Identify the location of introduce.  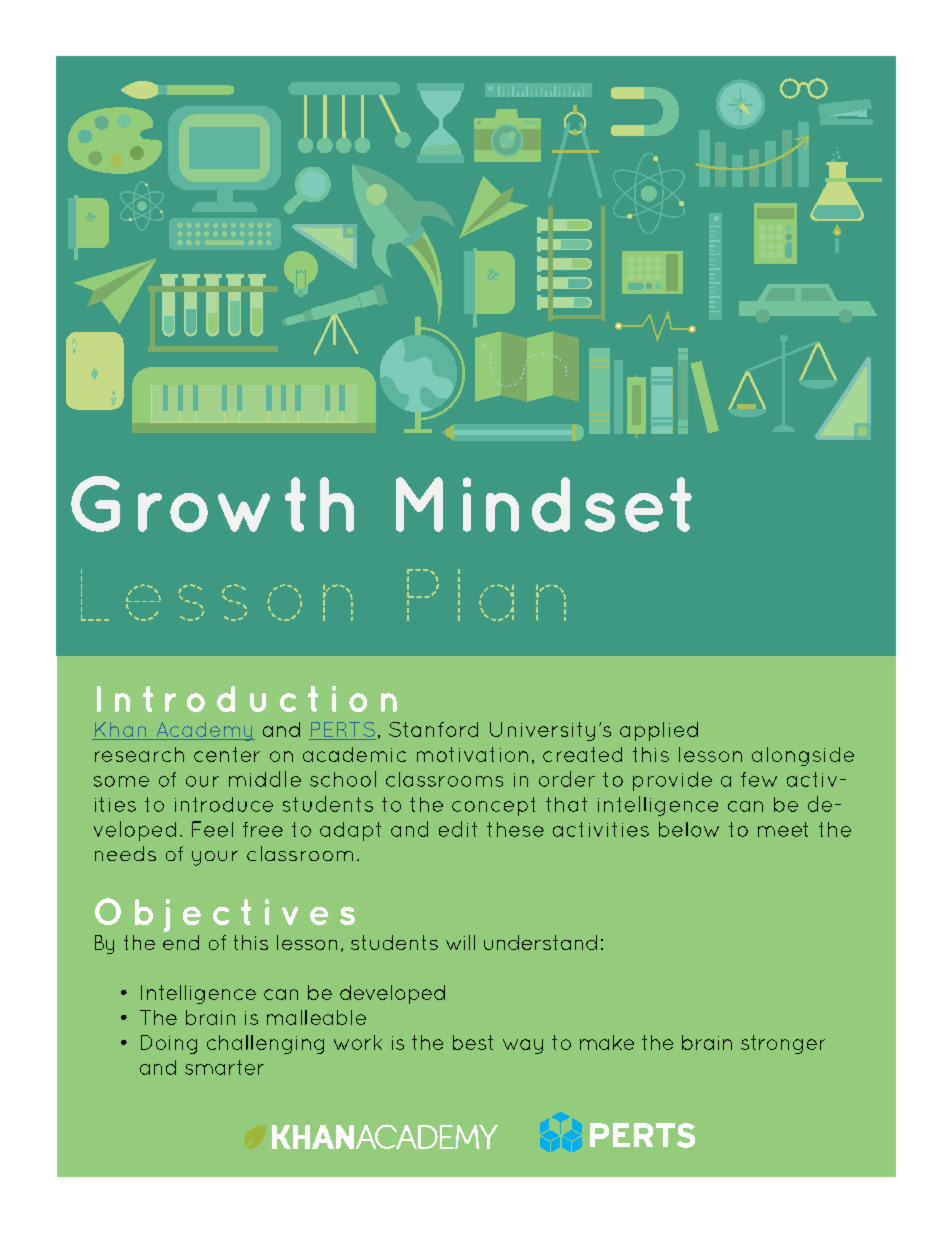
(224, 804).
